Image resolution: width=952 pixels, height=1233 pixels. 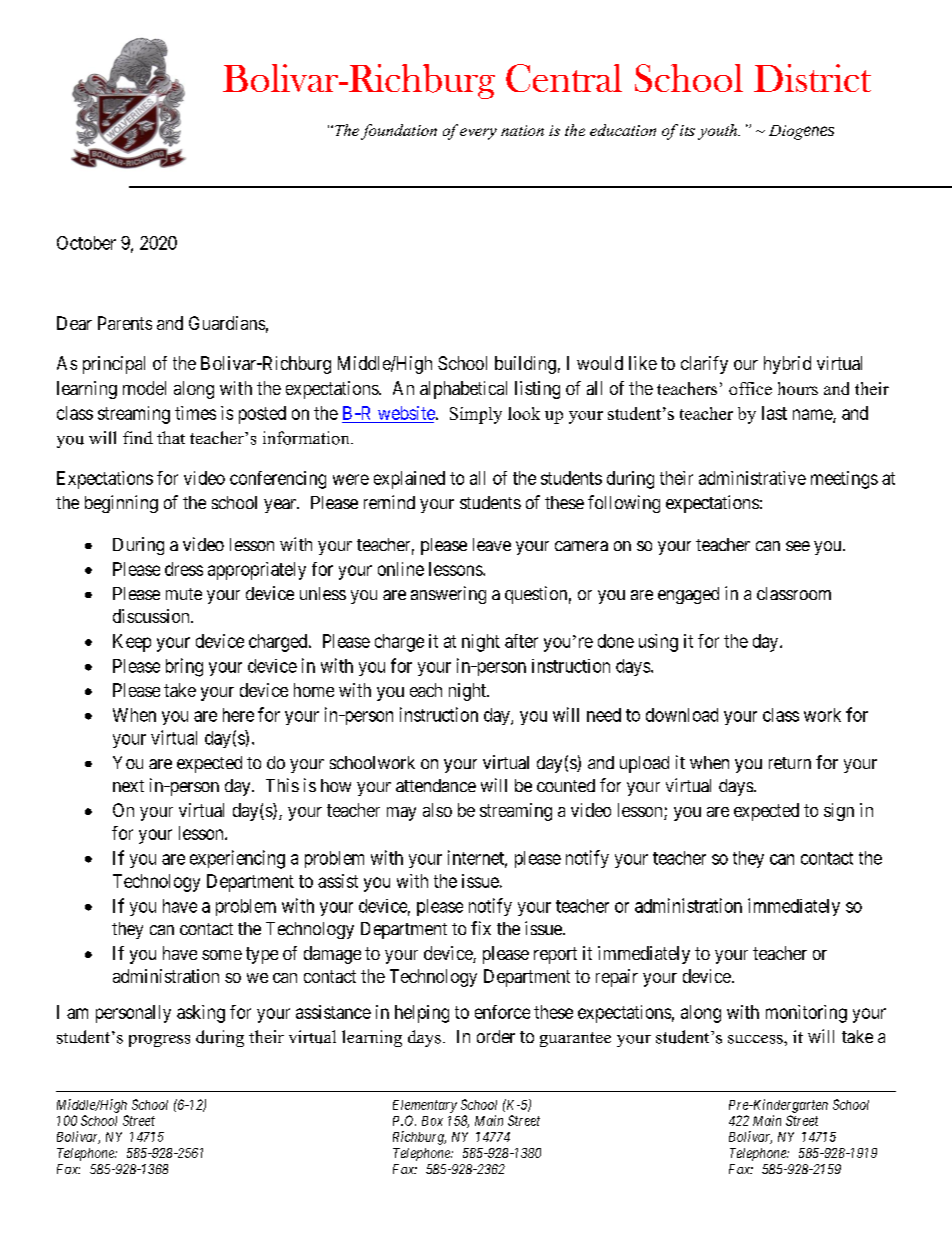 What do you see at coordinates (478, 134) in the document?
I see `every` at bounding box center [478, 134].
